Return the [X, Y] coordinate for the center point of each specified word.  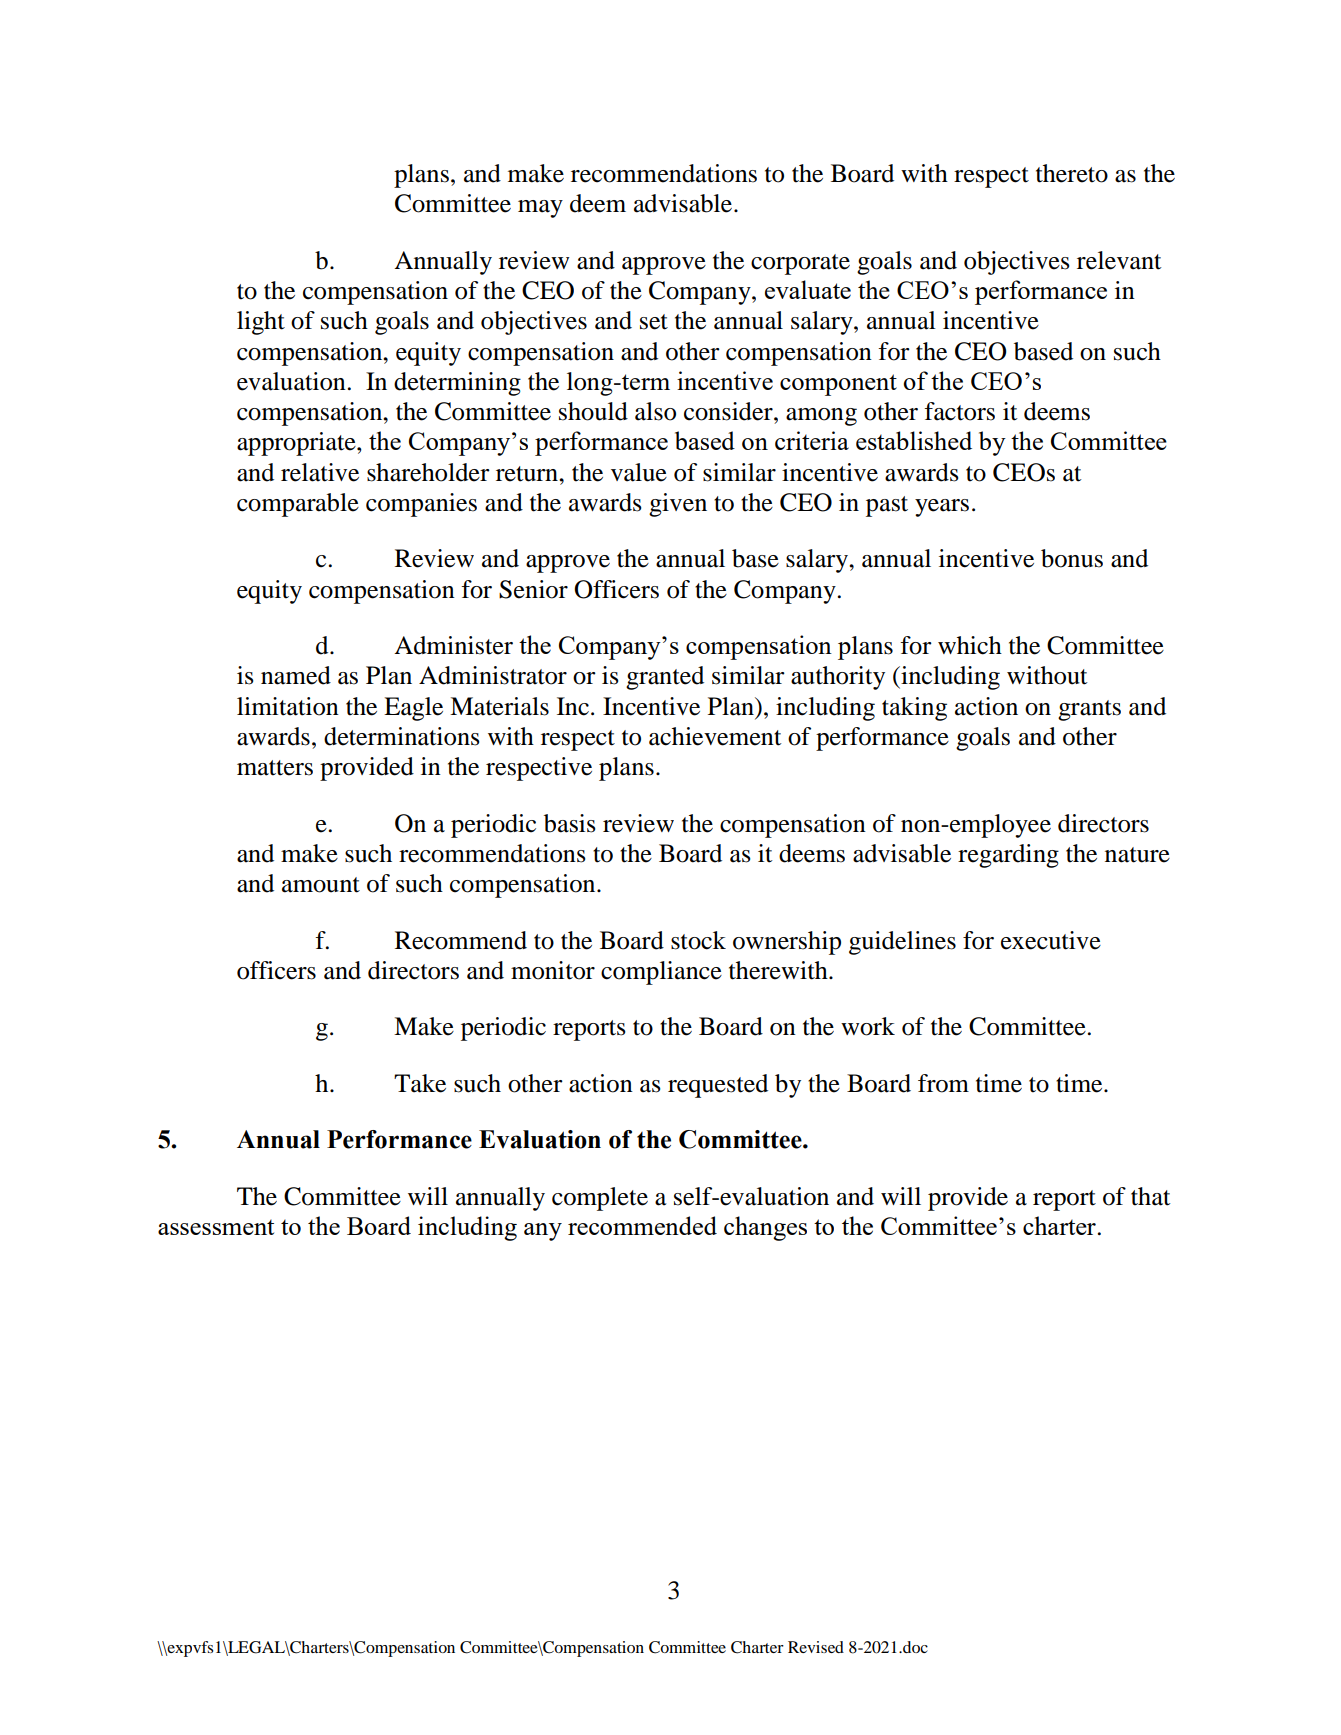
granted [665, 678]
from [943, 1083]
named [296, 675]
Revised [816, 1647]
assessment [216, 1227]
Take [420, 1083]
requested [718, 1086]
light [261, 323]
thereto [1072, 173]
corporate [800, 264]
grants [1089, 710]
